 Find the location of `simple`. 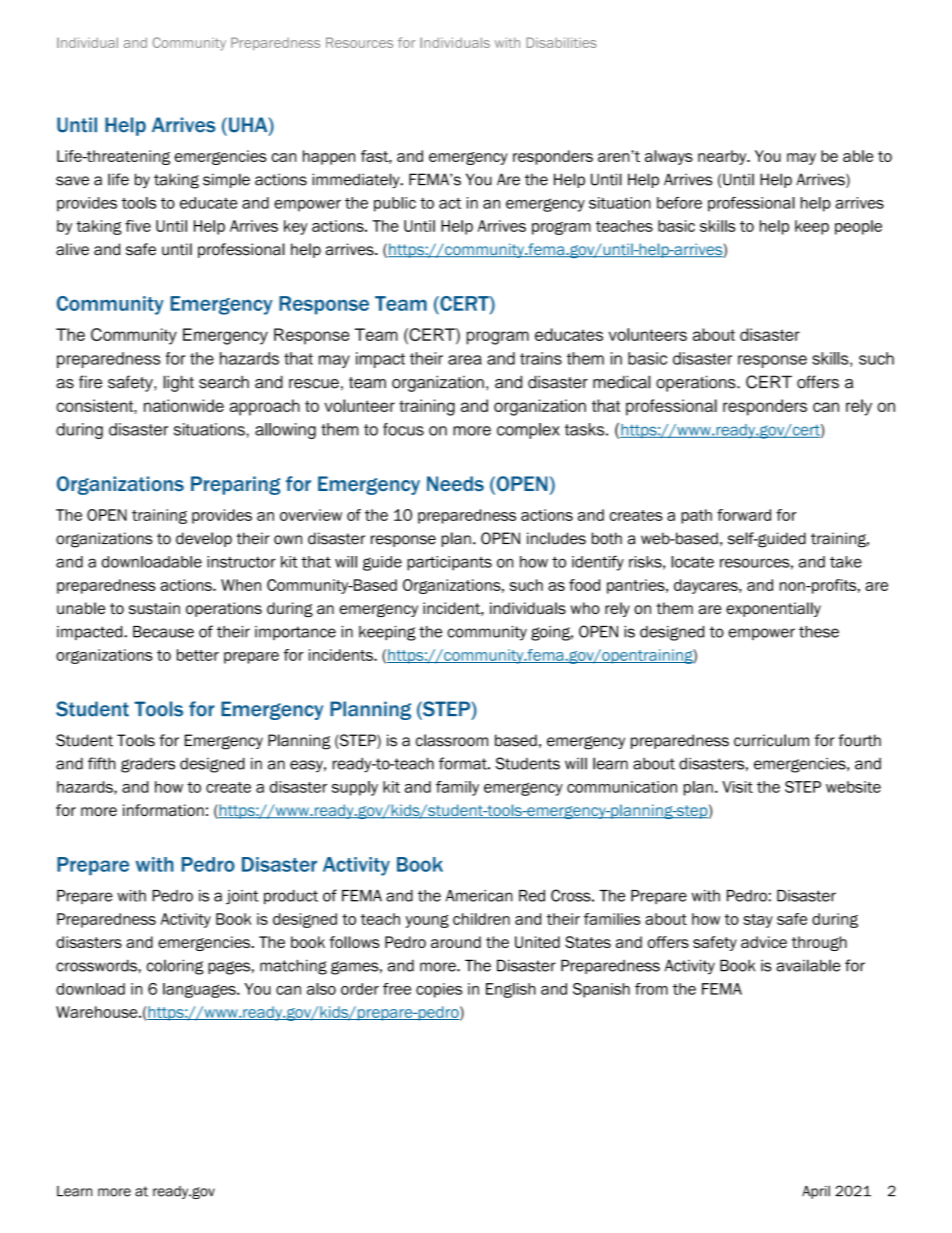

simple is located at coordinates (226, 180).
